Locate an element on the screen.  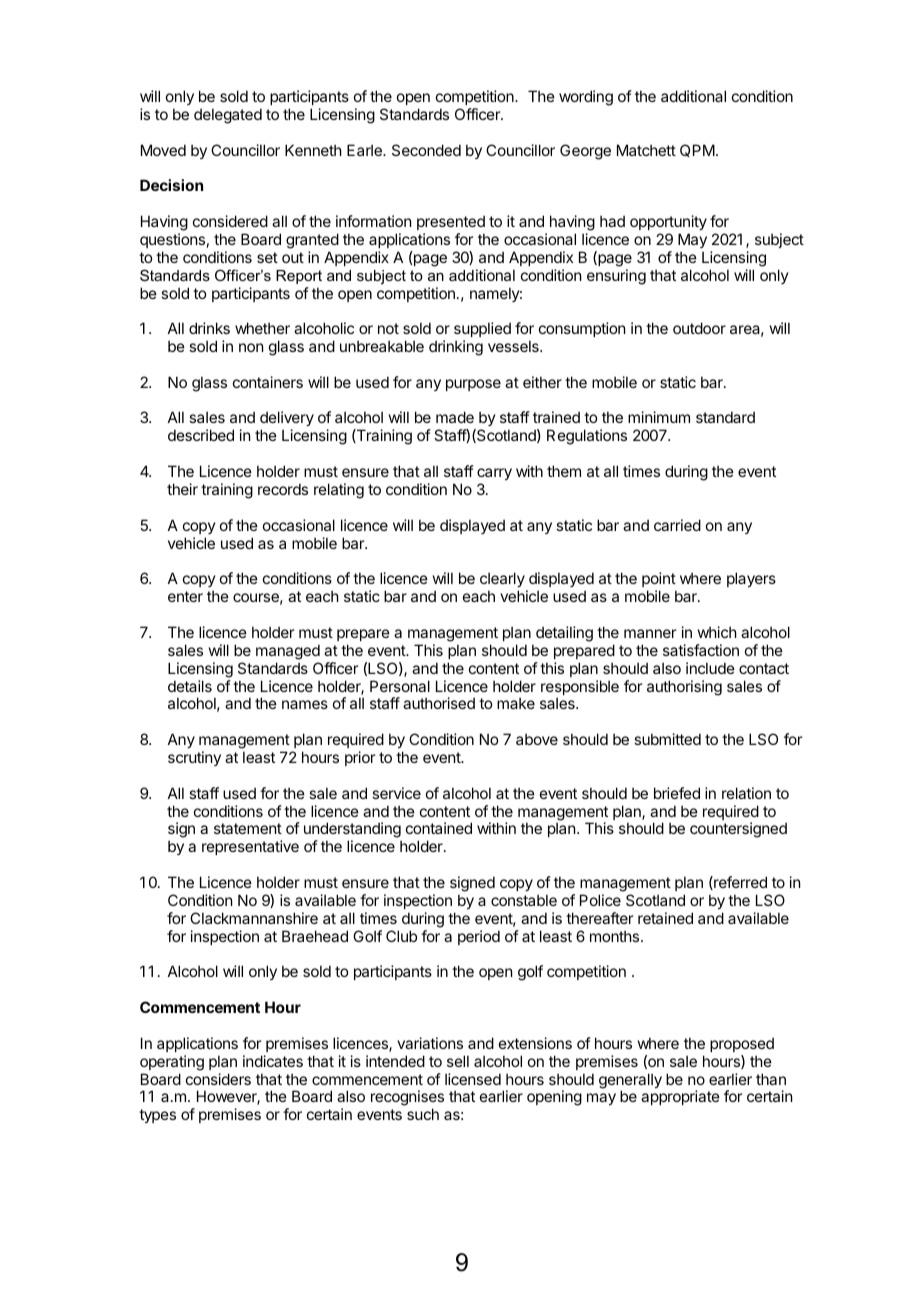
clearly is located at coordinates (503, 581).
